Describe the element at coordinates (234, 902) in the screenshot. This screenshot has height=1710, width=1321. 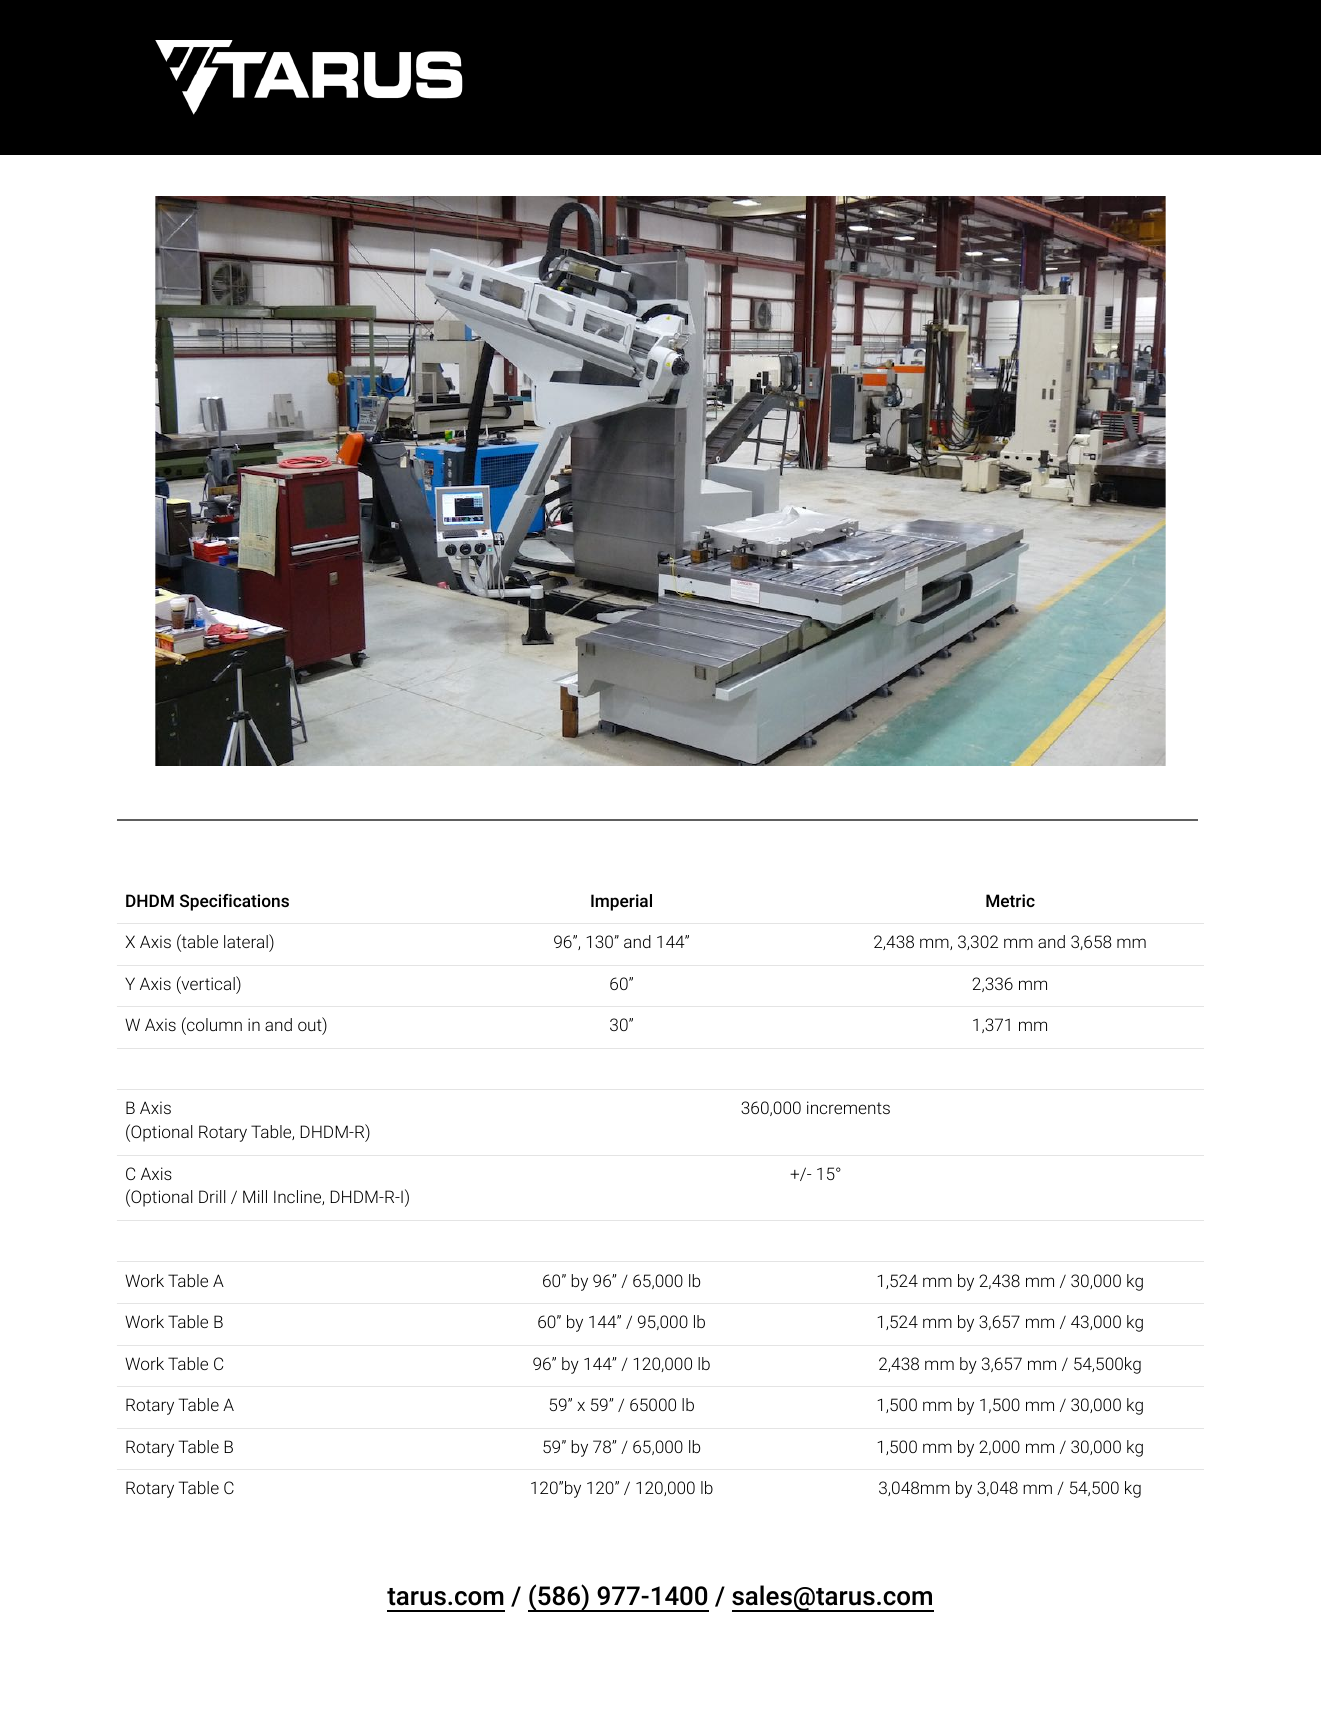
I see `Specifications` at that location.
